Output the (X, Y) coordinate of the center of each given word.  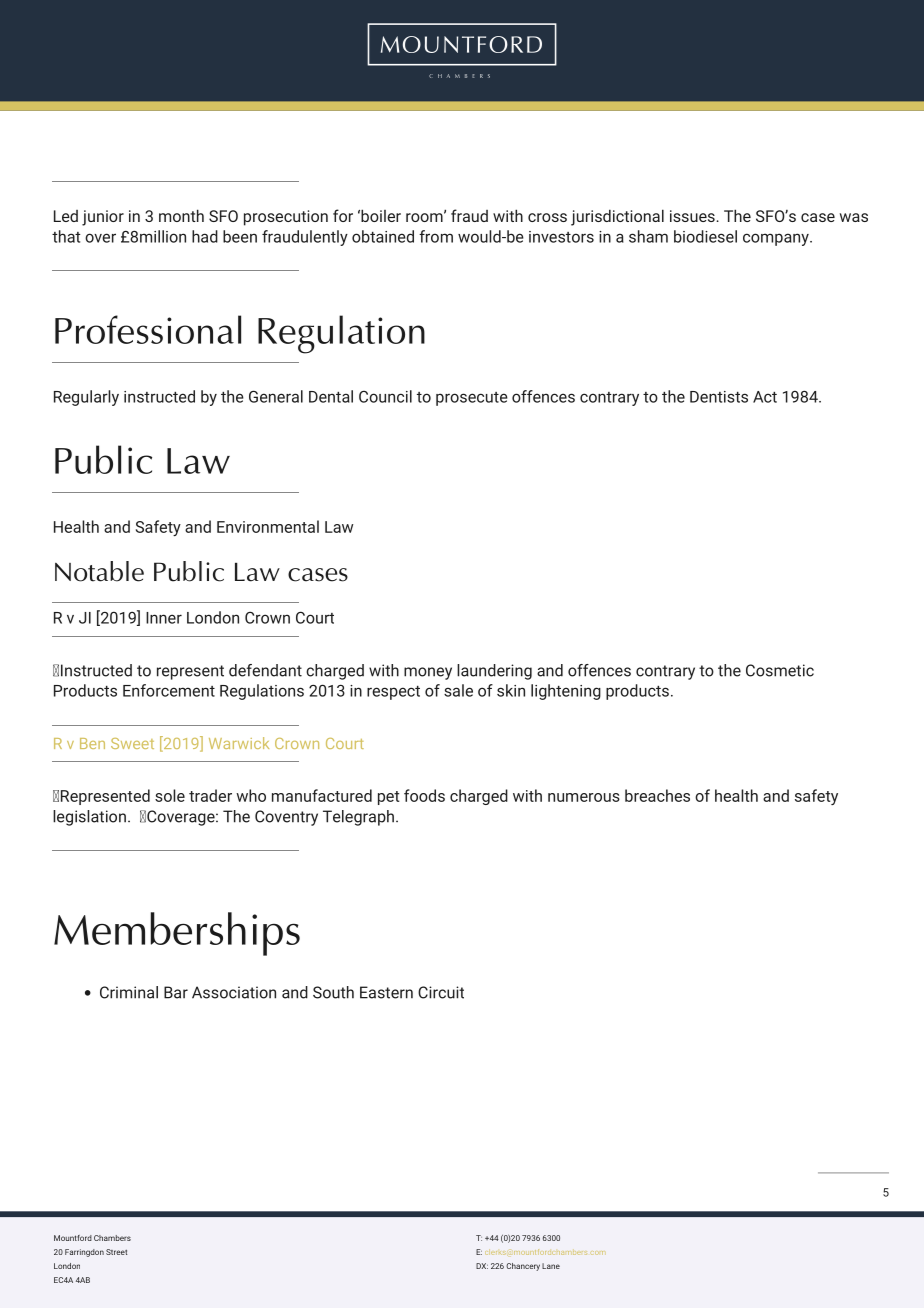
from (436, 236)
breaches (657, 795)
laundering (494, 672)
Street (116, 1252)
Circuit (441, 992)
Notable (99, 571)
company (777, 239)
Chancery (523, 1267)
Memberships (177, 934)
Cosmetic (780, 670)
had (205, 236)
